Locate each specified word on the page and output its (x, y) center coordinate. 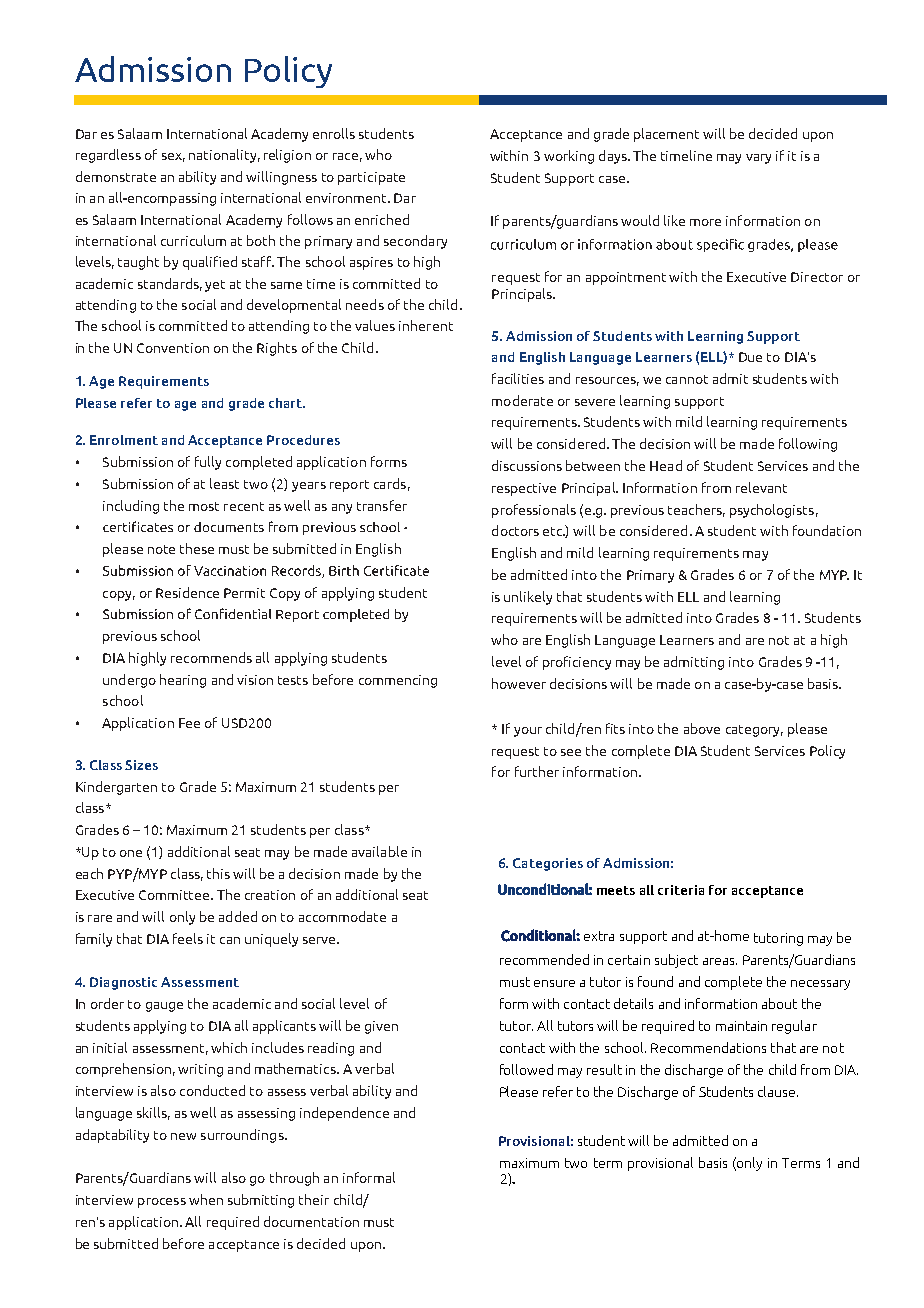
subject (676, 961)
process (162, 1203)
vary (758, 159)
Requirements (164, 382)
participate (371, 178)
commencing (398, 681)
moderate (522, 400)
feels (188, 938)
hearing (183, 681)
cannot (687, 379)
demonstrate (116, 176)
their (314, 1199)
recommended (544, 959)
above (702, 728)
